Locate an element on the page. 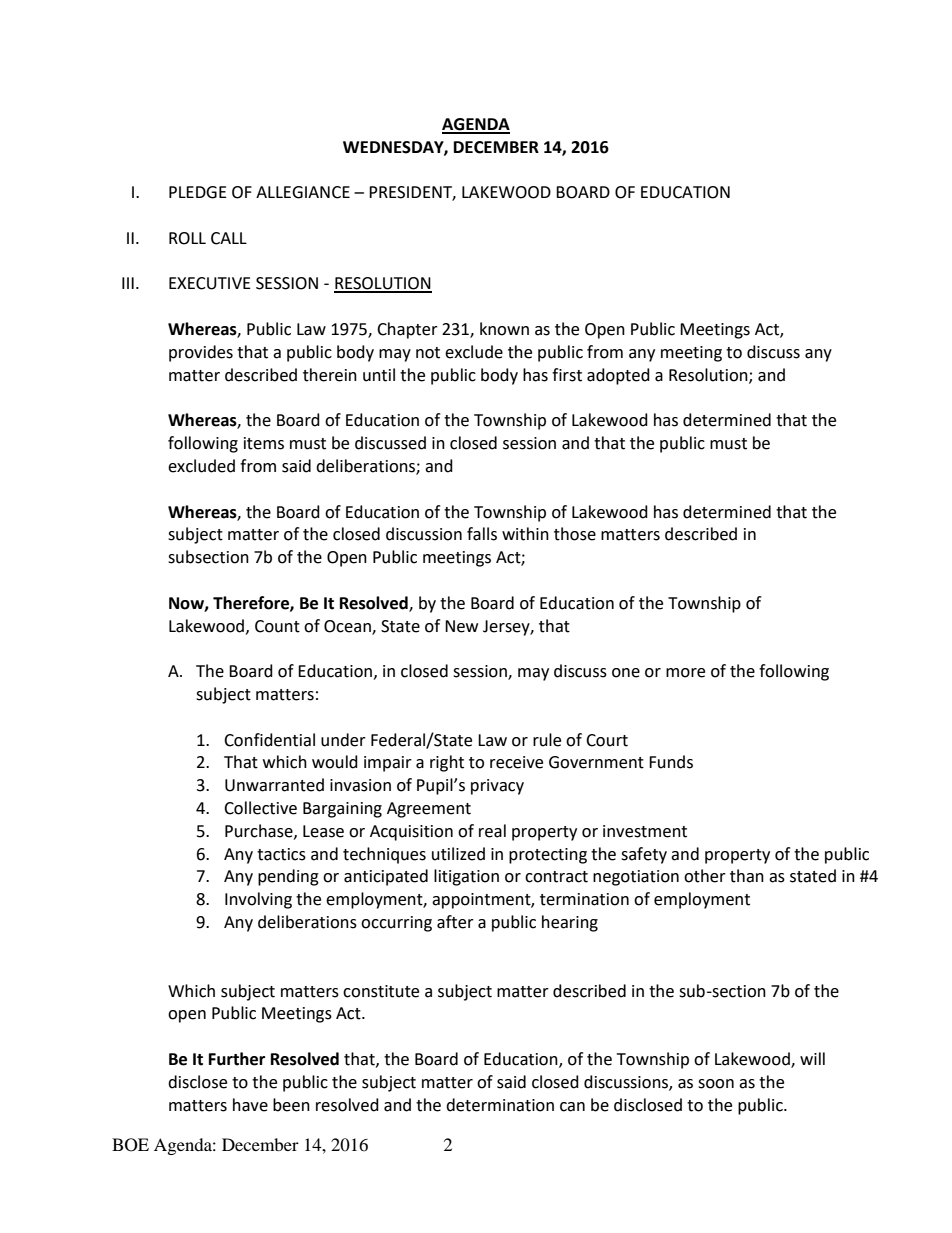  have is located at coordinates (250, 1105).
